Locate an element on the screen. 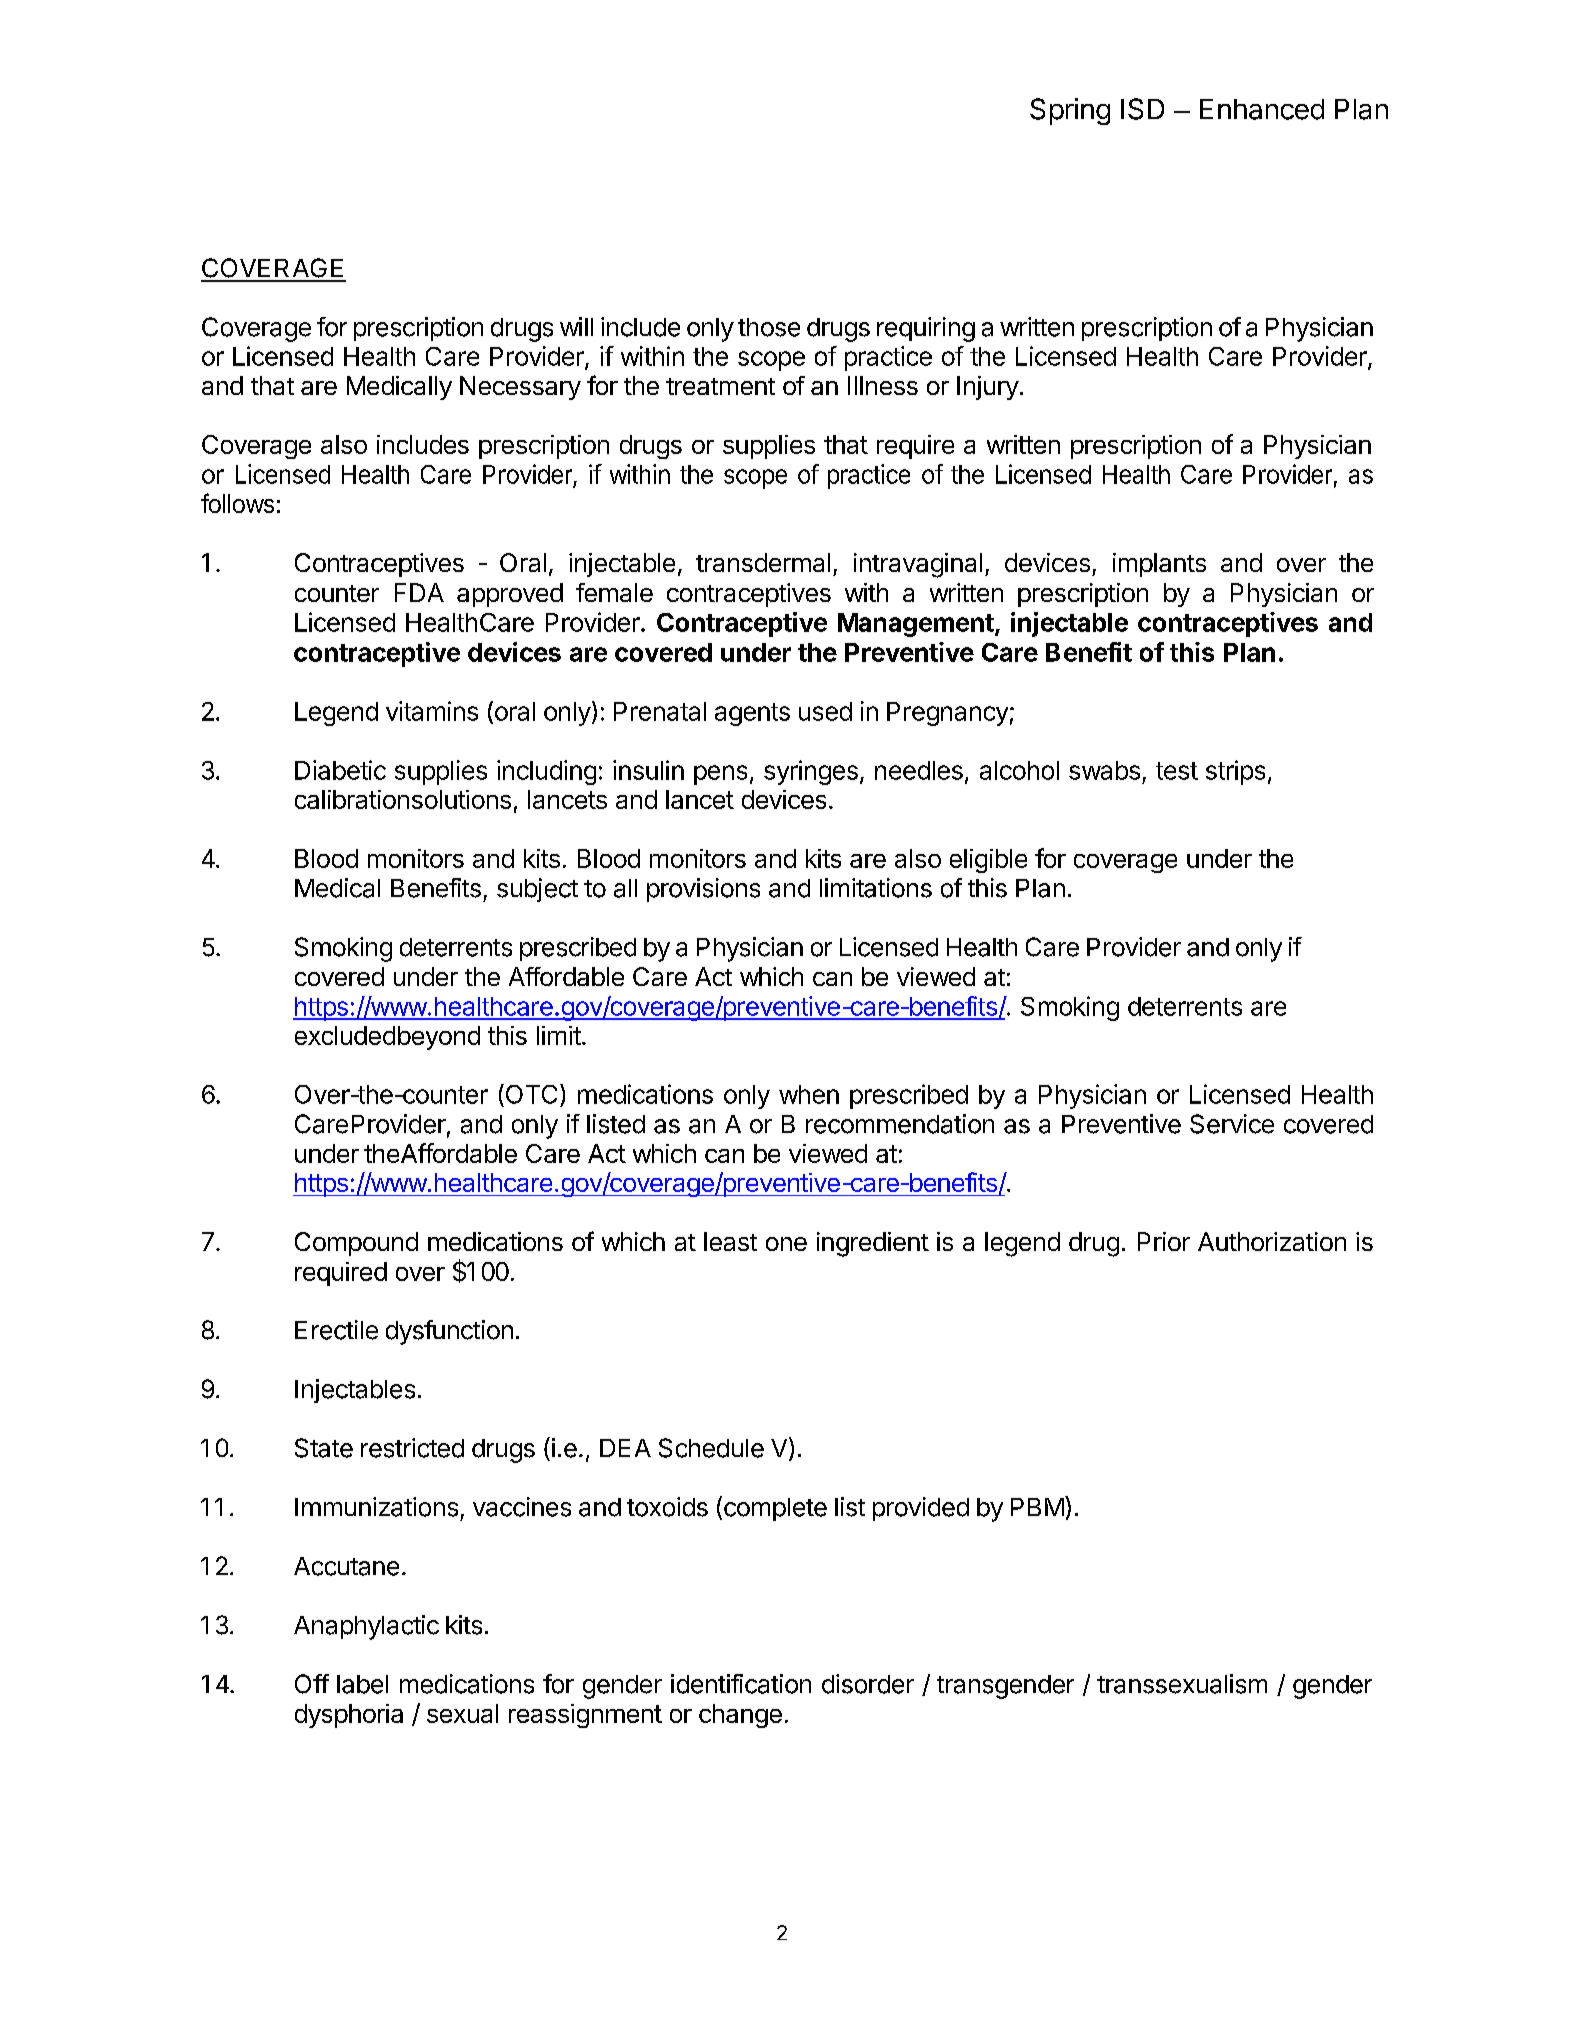  identification is located at coordinates (741, 1684).
